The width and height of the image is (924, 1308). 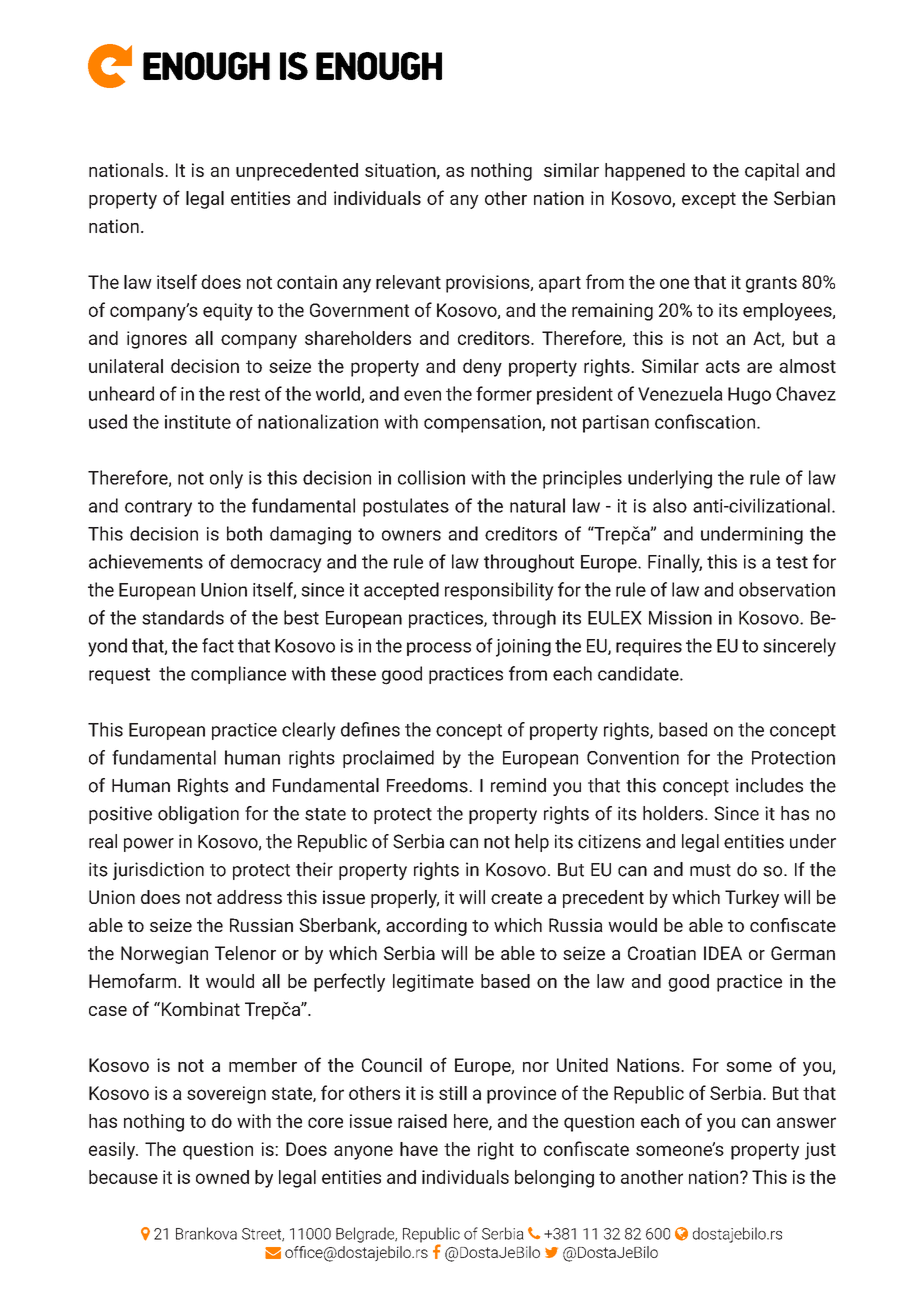 What do you see at coordinates (222, 1177) in the image?
I see `owned` at bounding box center [222, 1177].
